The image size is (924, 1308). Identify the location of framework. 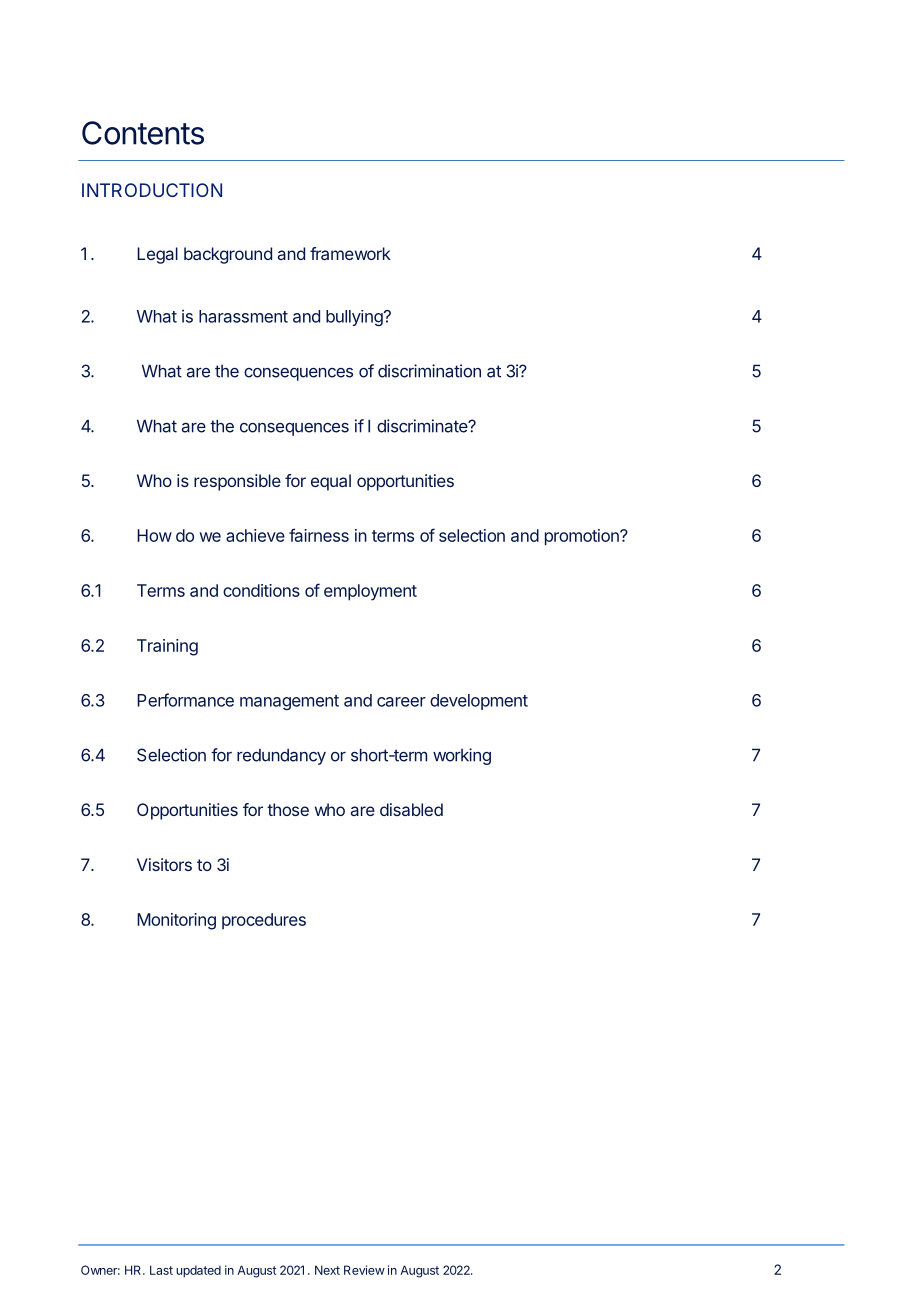
(350, 253).
